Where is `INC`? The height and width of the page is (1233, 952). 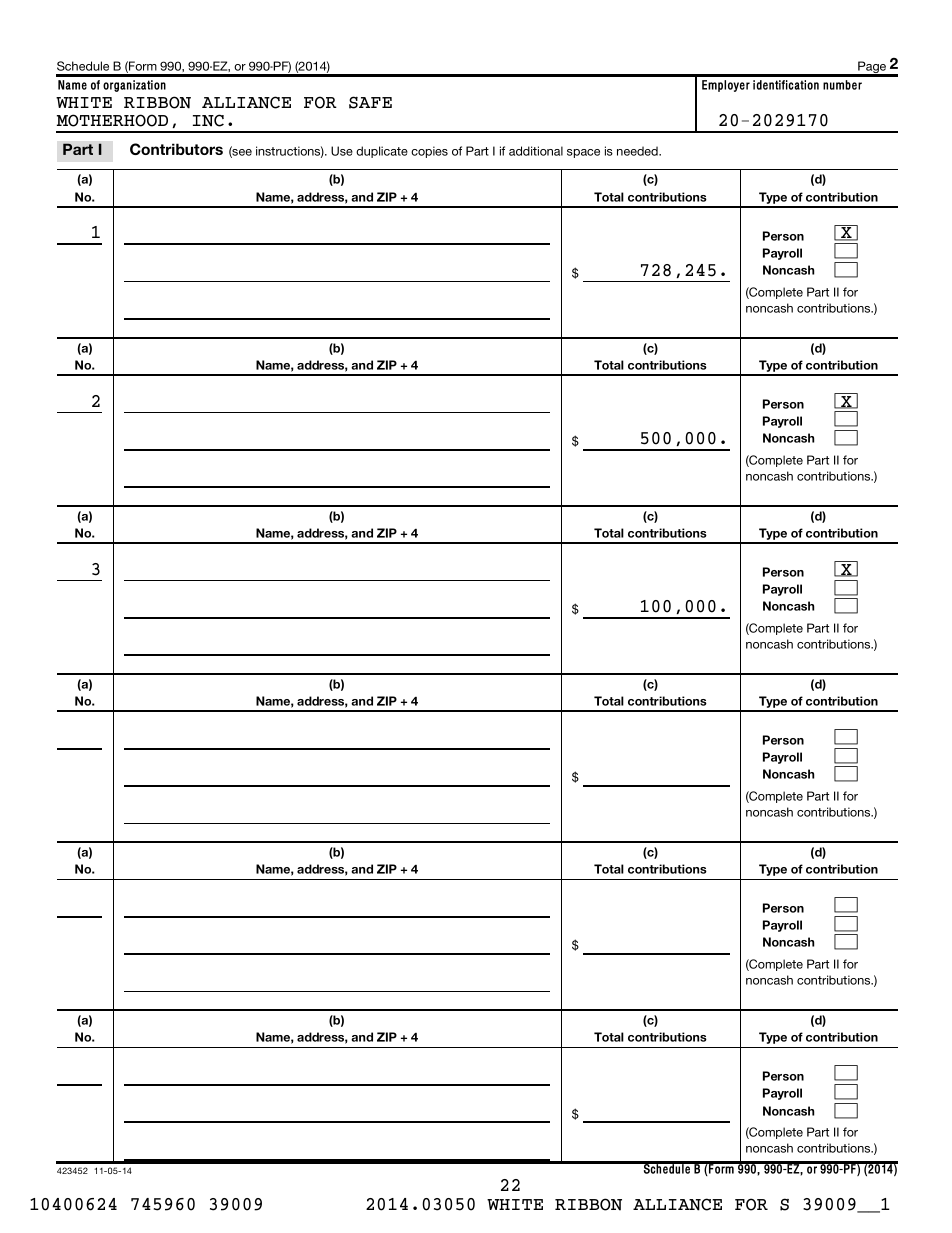
INC is located at coordinates (208, 120).
